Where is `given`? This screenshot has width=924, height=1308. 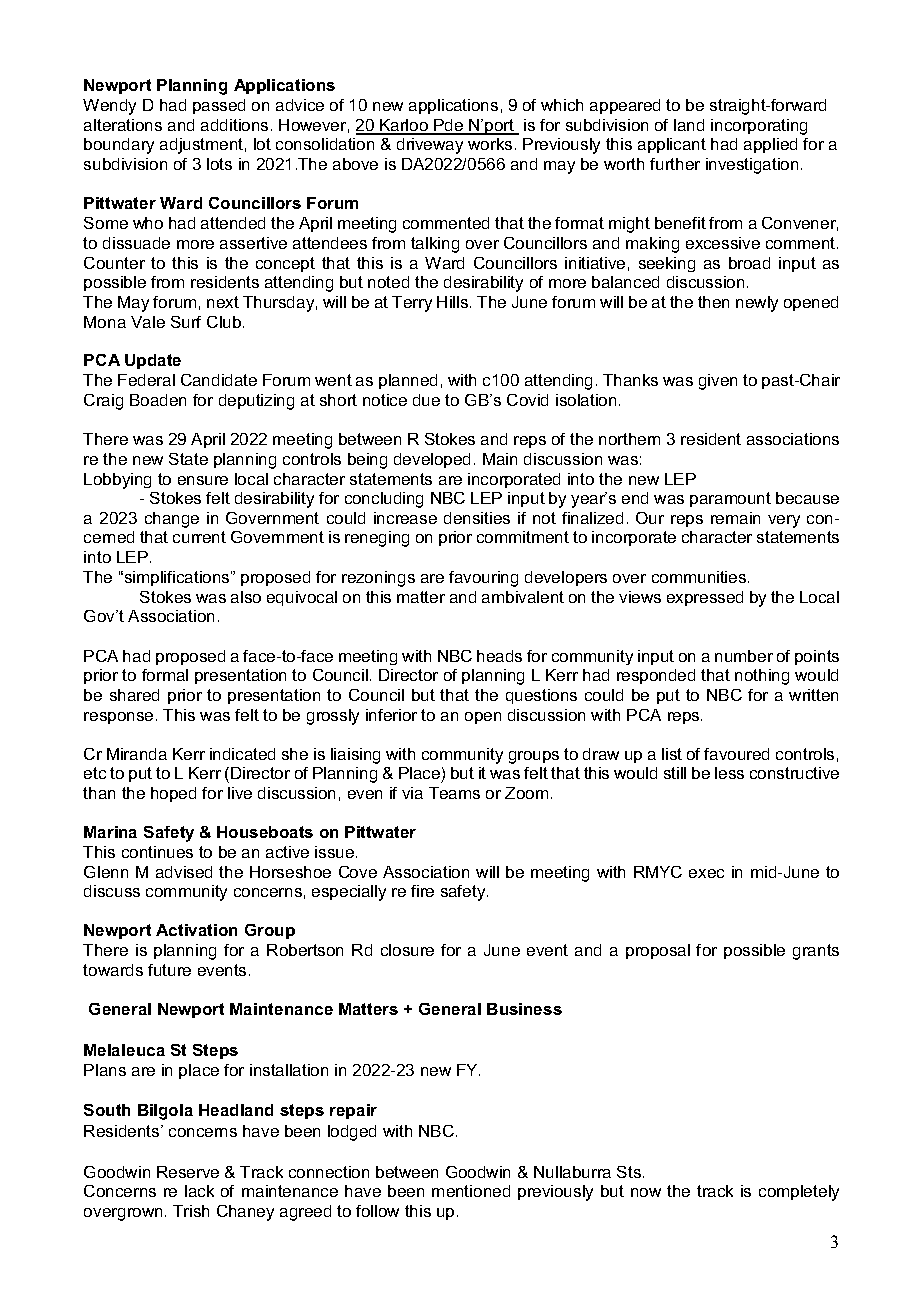 given is located at coordinates (718, 382).
